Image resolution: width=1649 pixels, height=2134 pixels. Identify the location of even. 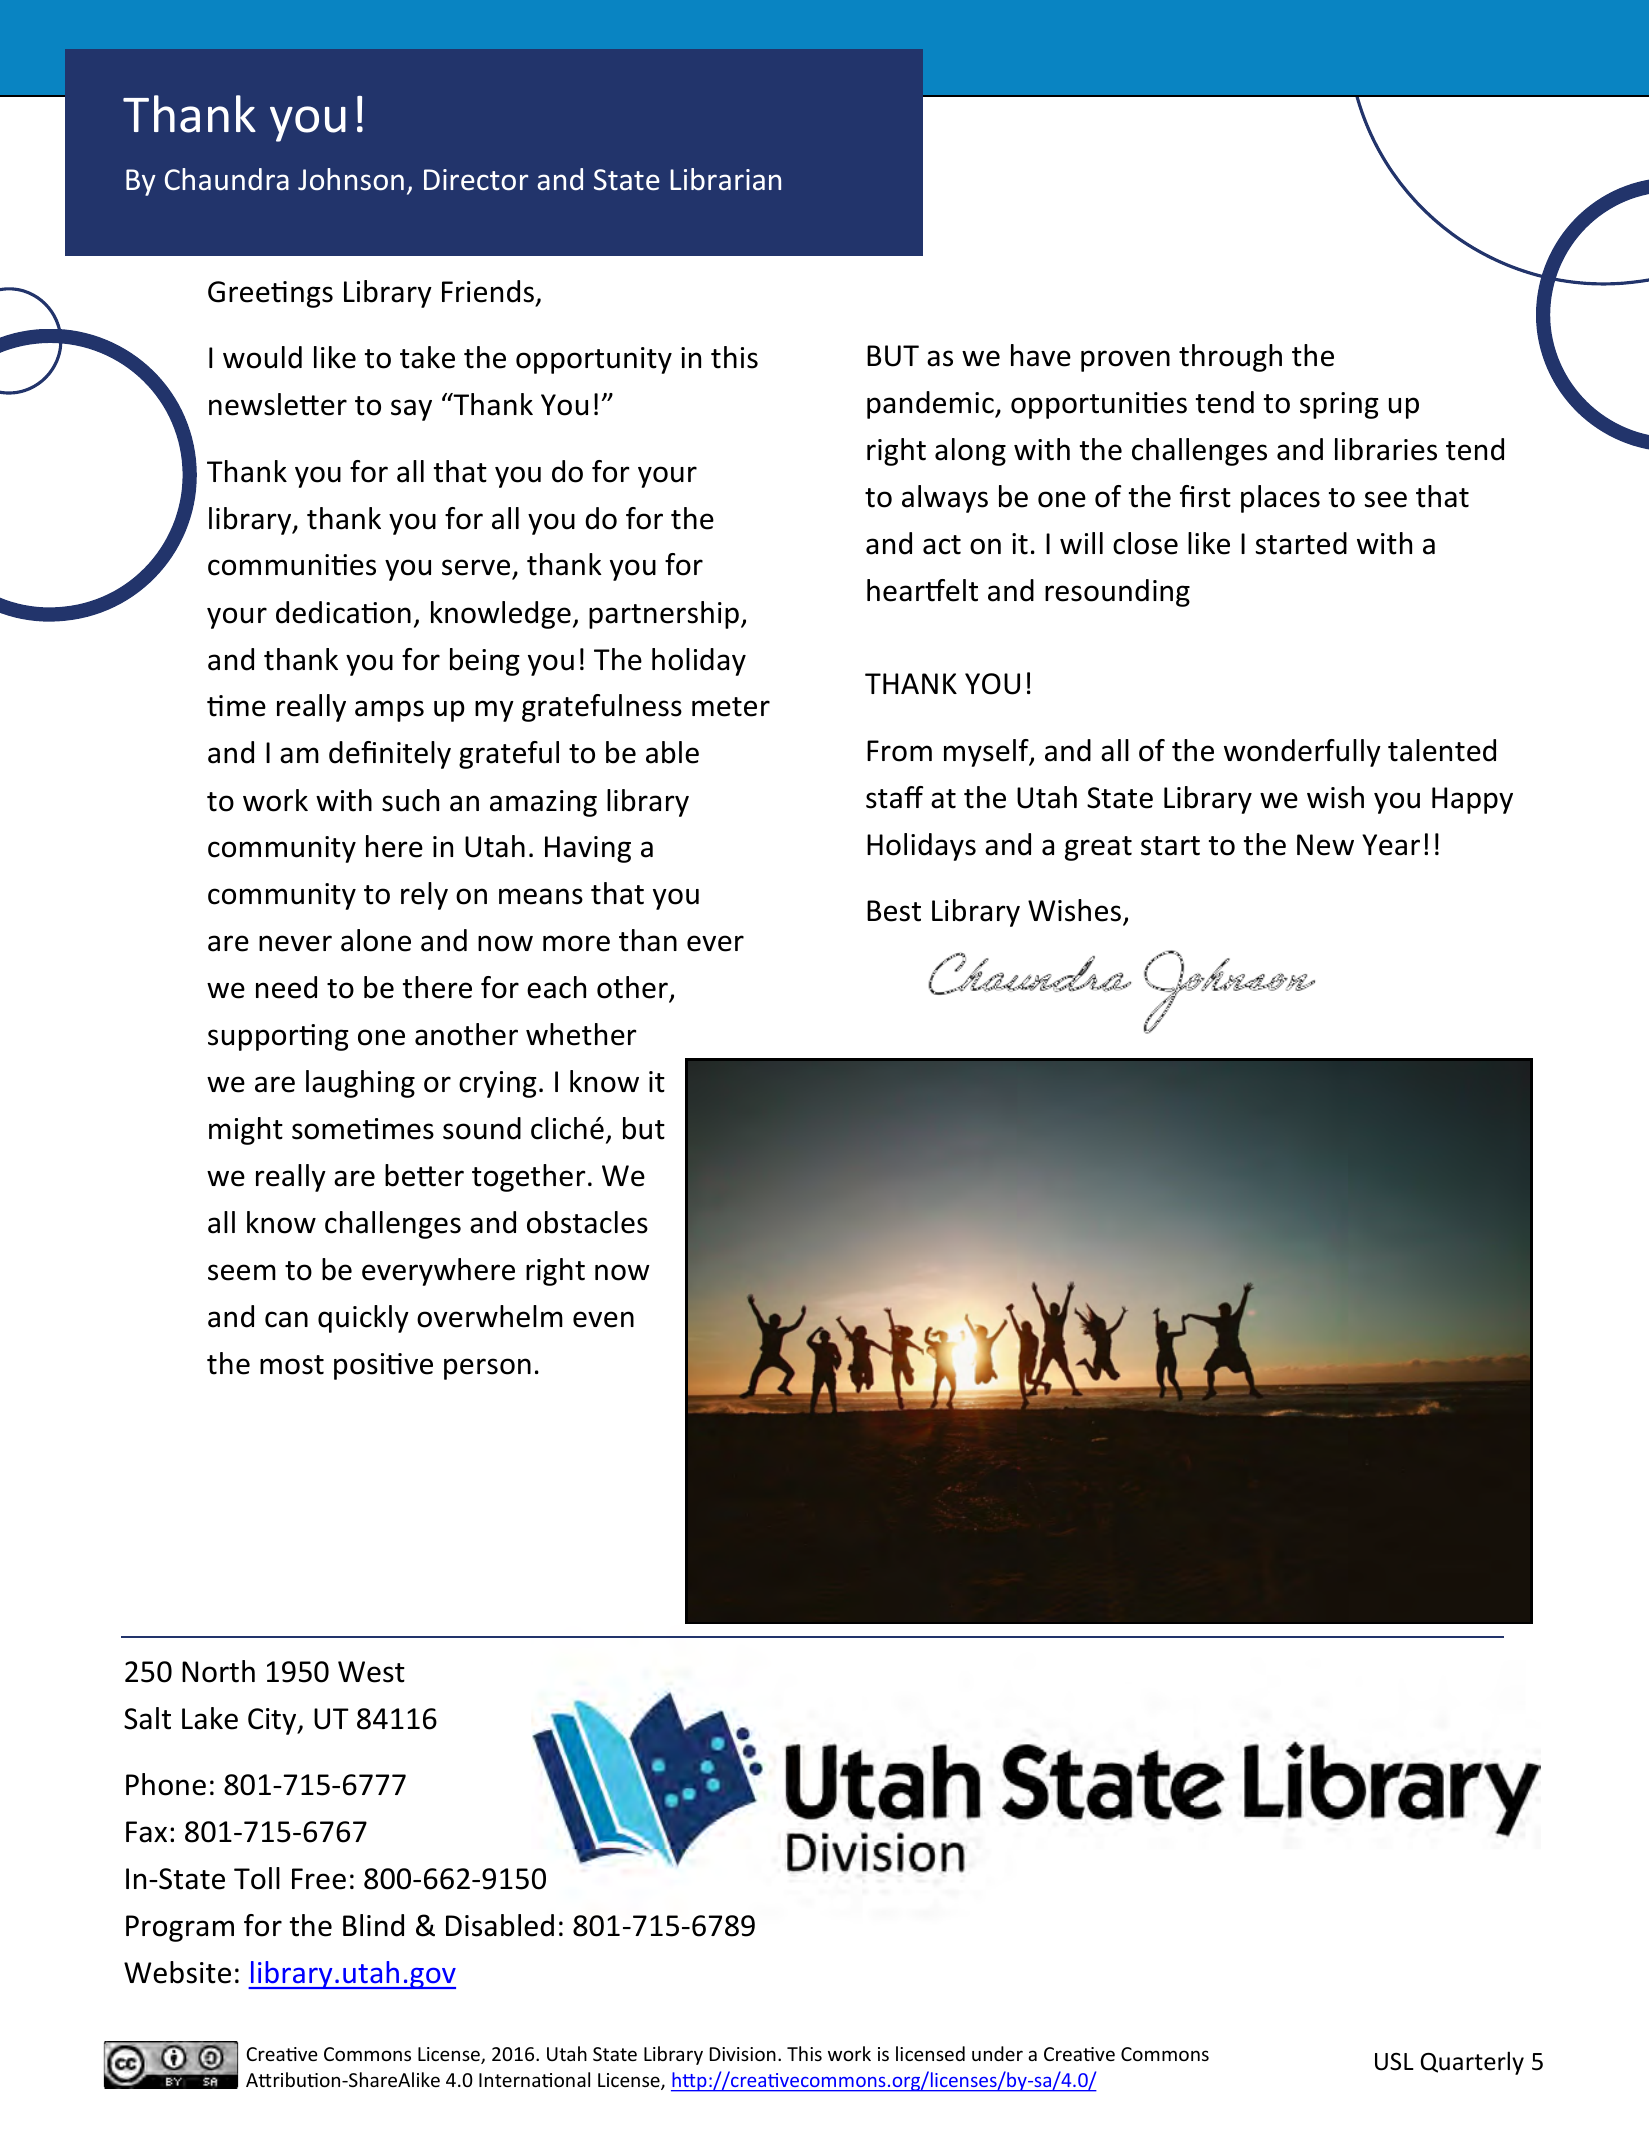
(603, 1319).
